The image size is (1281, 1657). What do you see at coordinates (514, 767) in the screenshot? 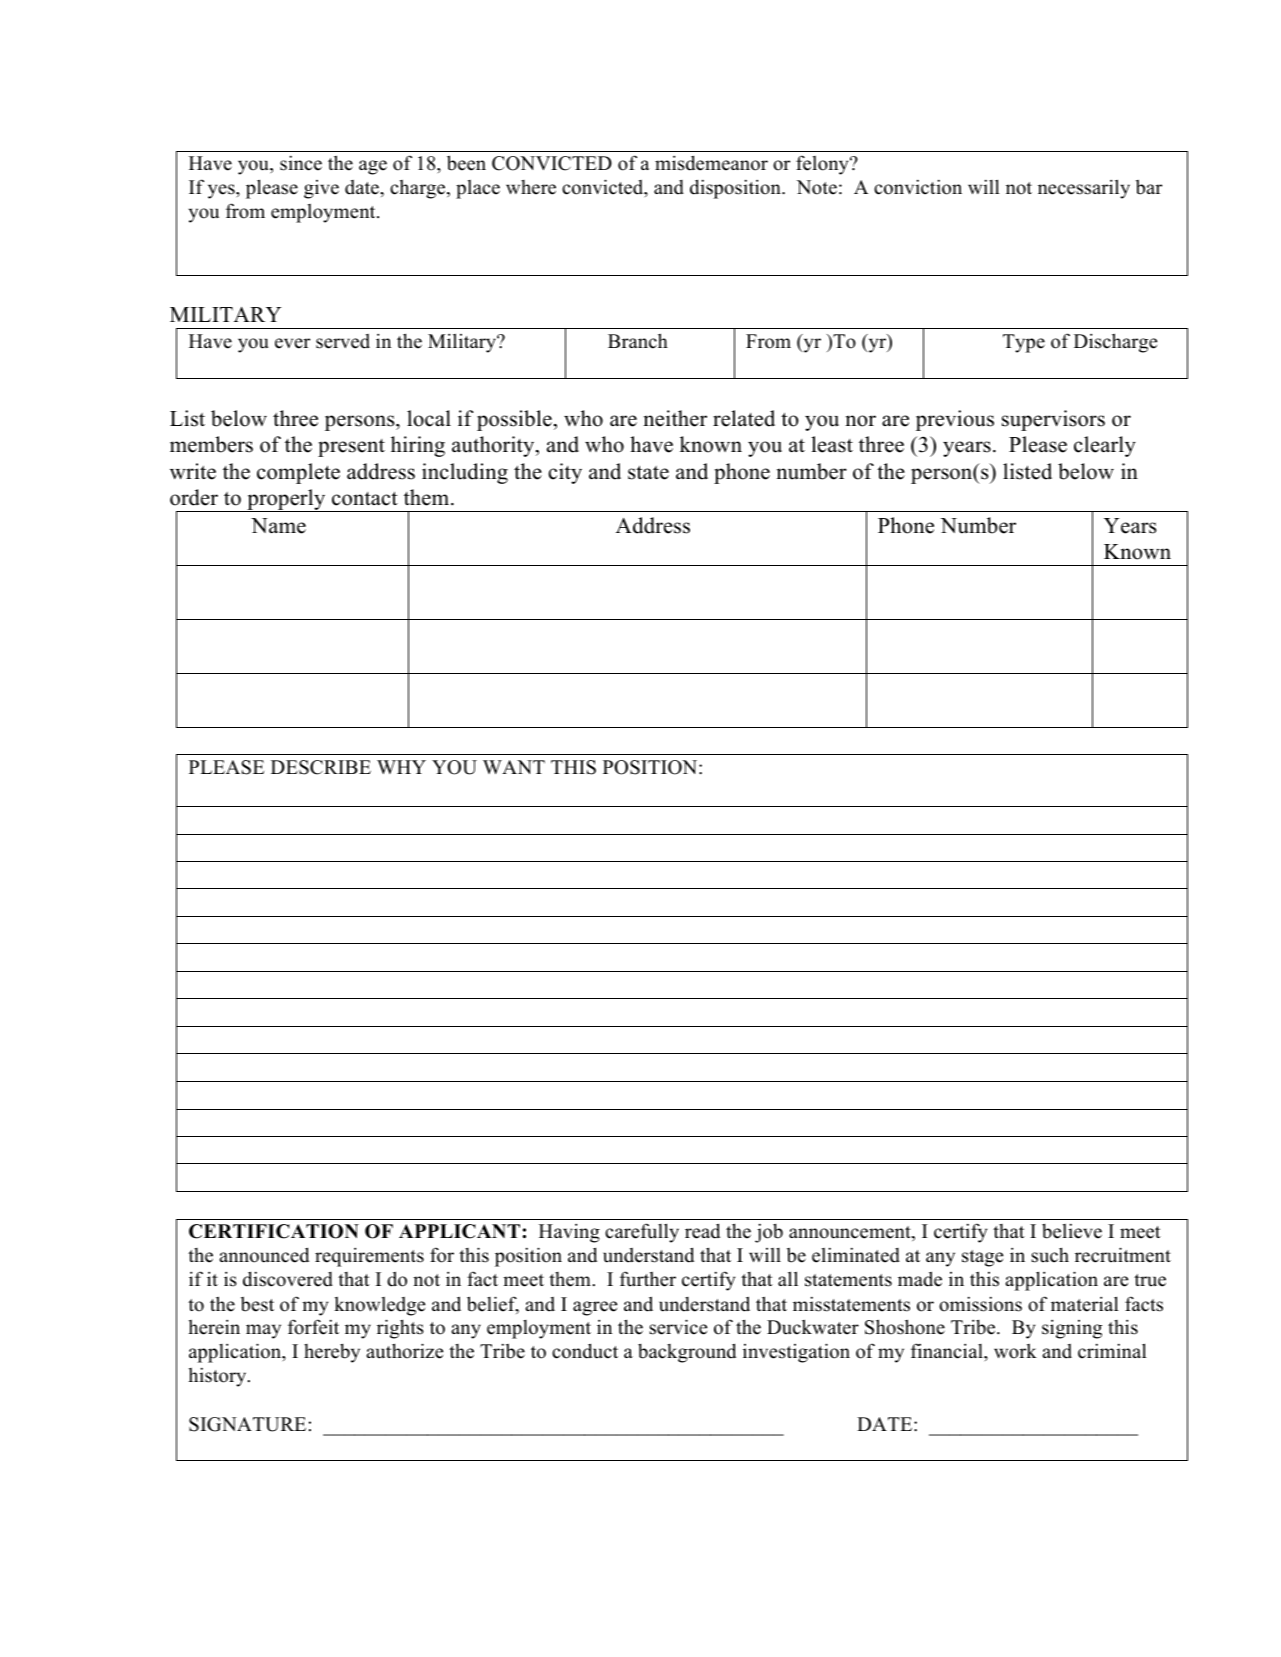
I see `WANT` at bounding box center [514, 767].
